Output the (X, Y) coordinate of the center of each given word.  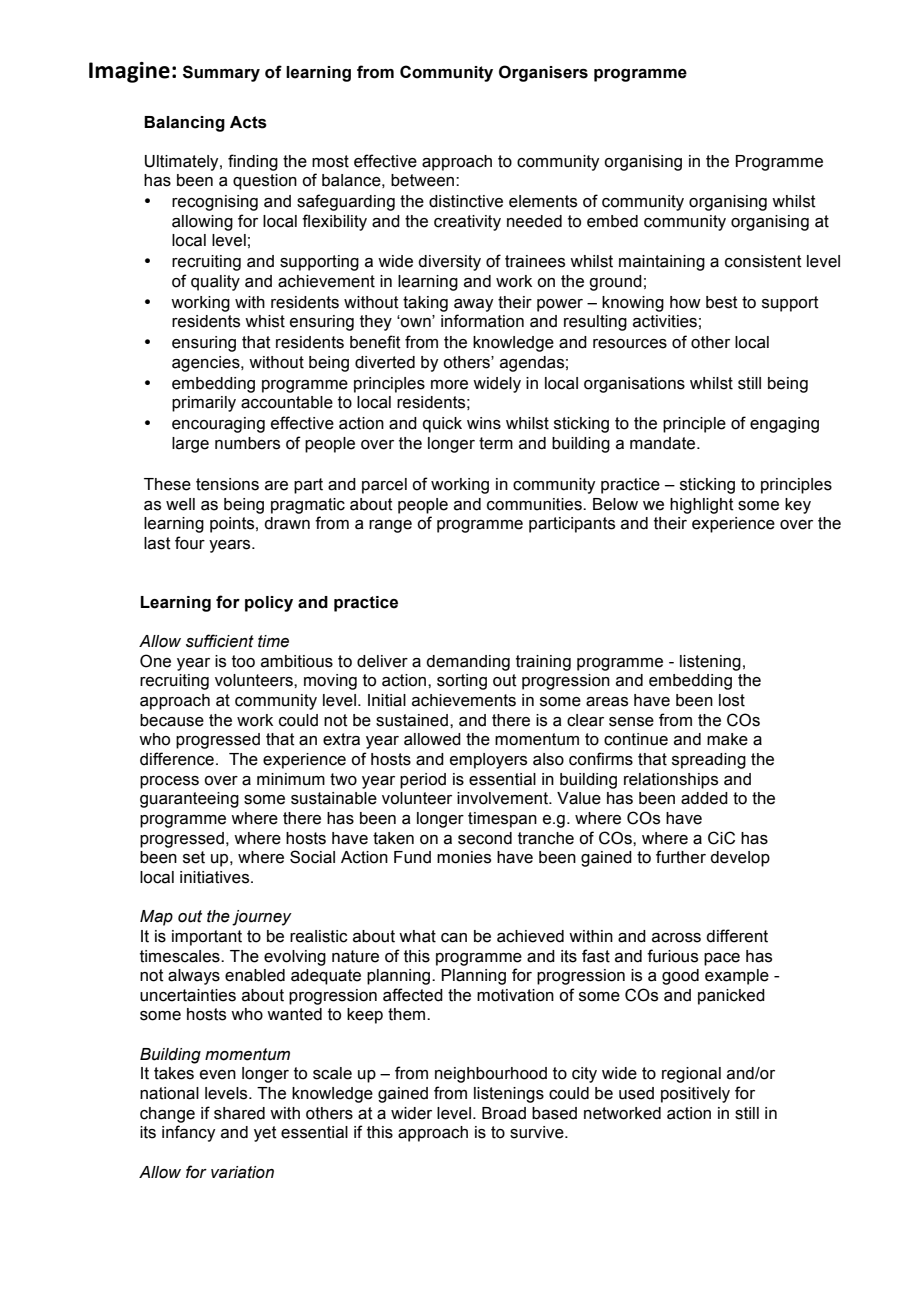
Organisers (543, 73)
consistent (763, 261)
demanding (468, 663)
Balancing (184, 124)
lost (732, 700)
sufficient (220, 641)
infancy (188, 1133)
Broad (504, 1113)
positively (695, 1095)
